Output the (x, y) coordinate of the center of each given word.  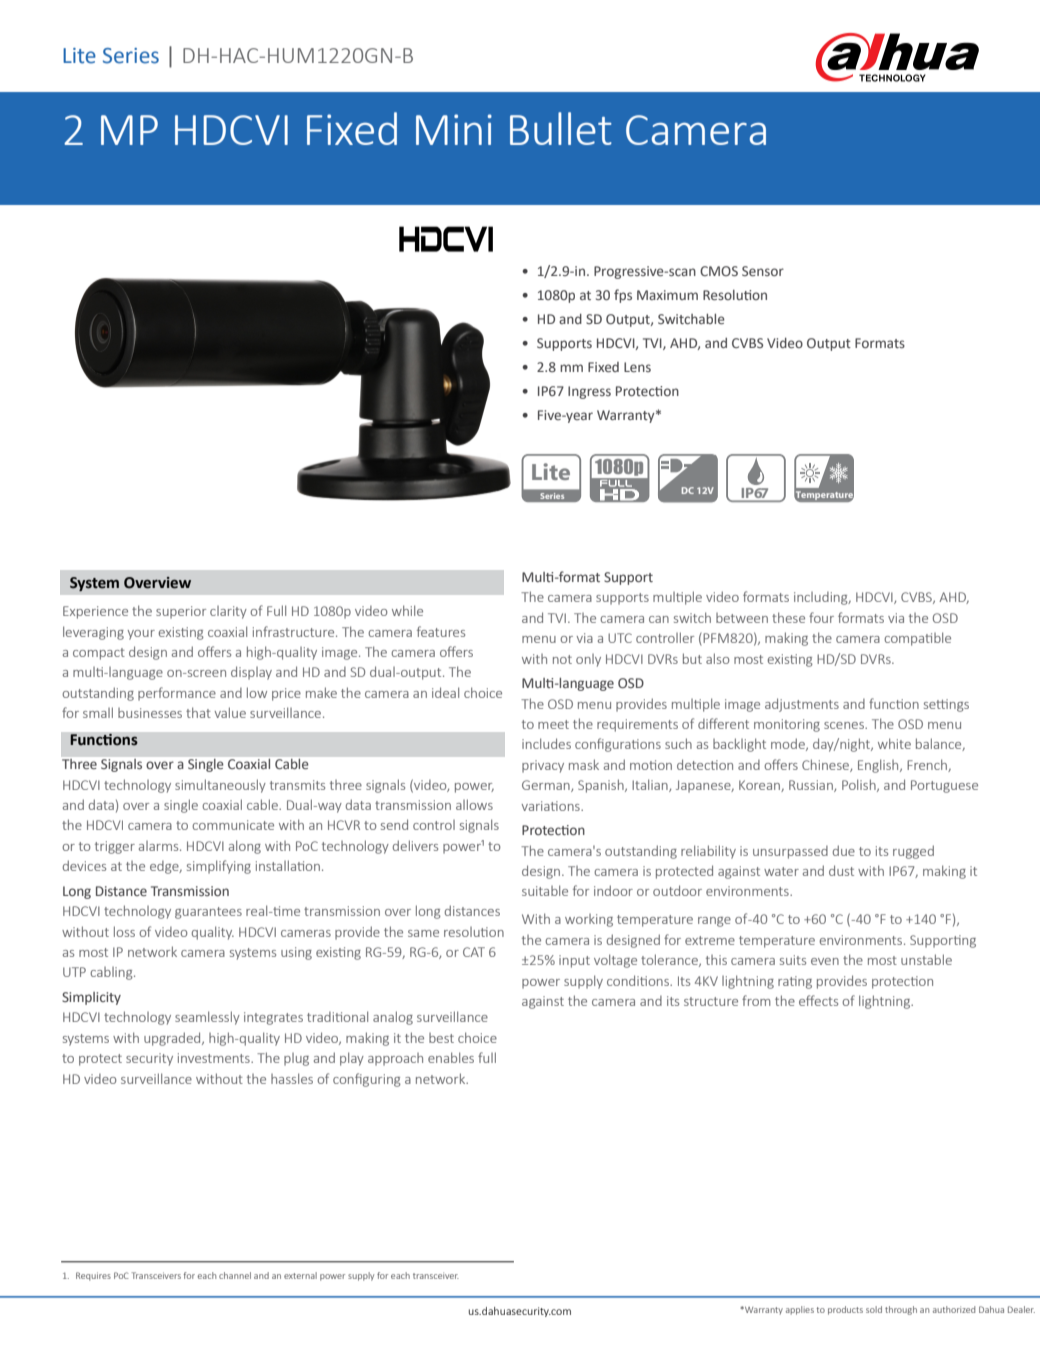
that (198, 712)
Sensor (763, 271)
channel (235, 1275)
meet (553, 724)
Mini (454, 129)
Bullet (561, 128)
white (894, 743)
